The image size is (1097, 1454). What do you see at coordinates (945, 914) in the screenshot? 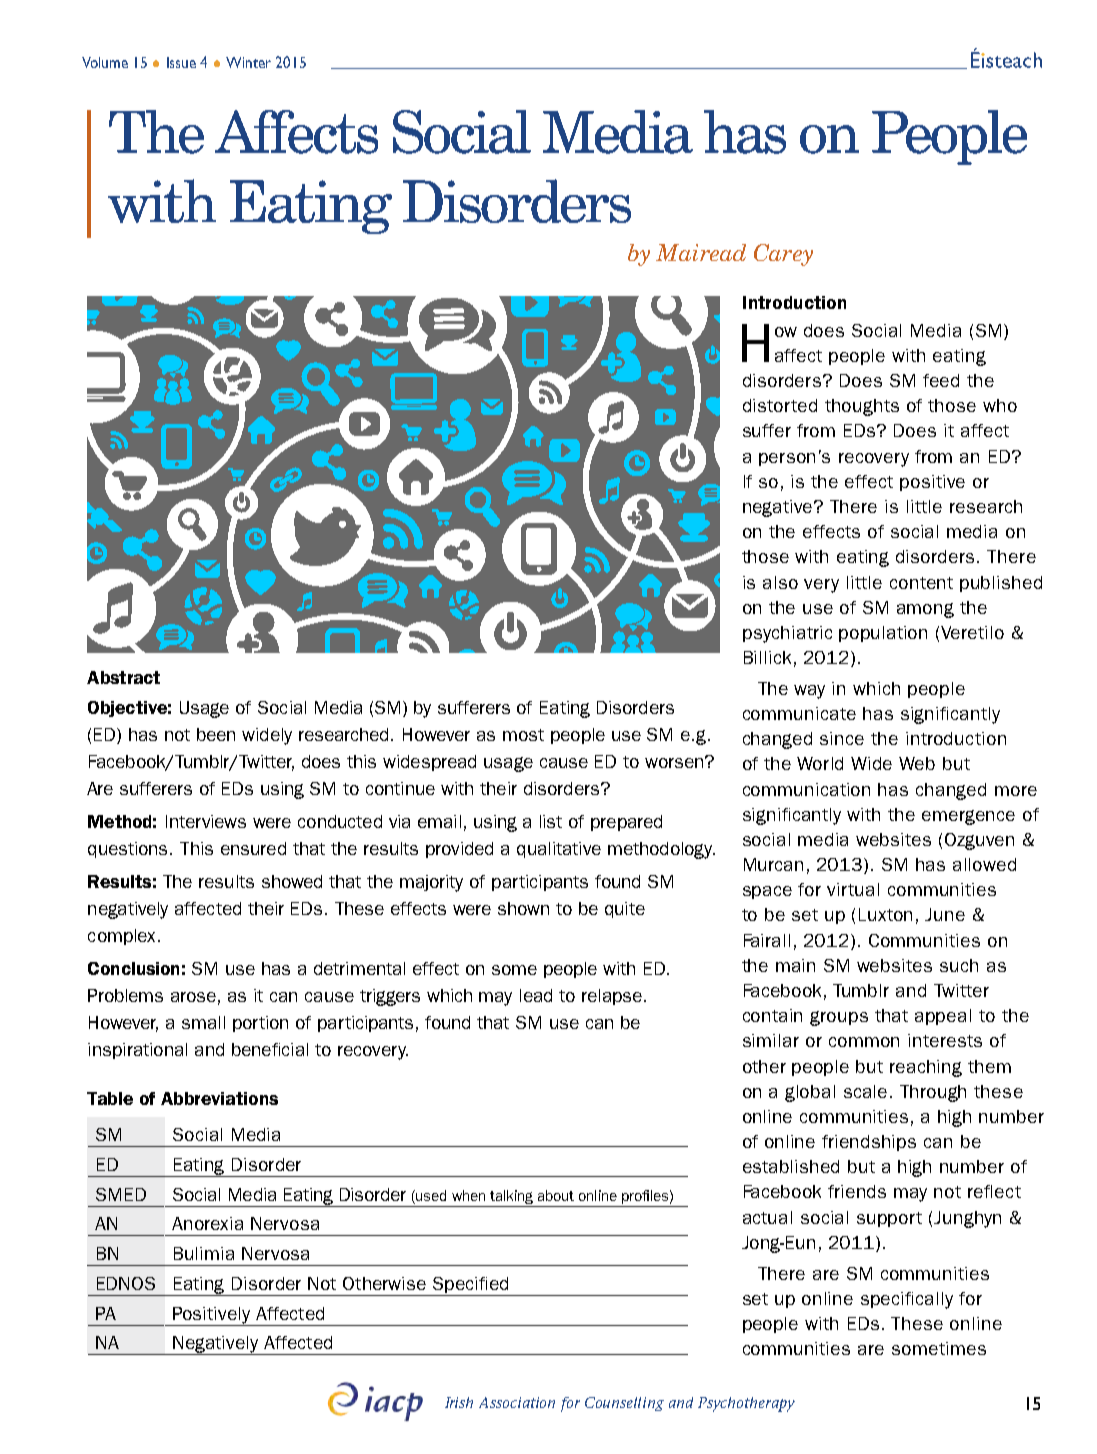
I see `June` at bounding box center [945, 914].
